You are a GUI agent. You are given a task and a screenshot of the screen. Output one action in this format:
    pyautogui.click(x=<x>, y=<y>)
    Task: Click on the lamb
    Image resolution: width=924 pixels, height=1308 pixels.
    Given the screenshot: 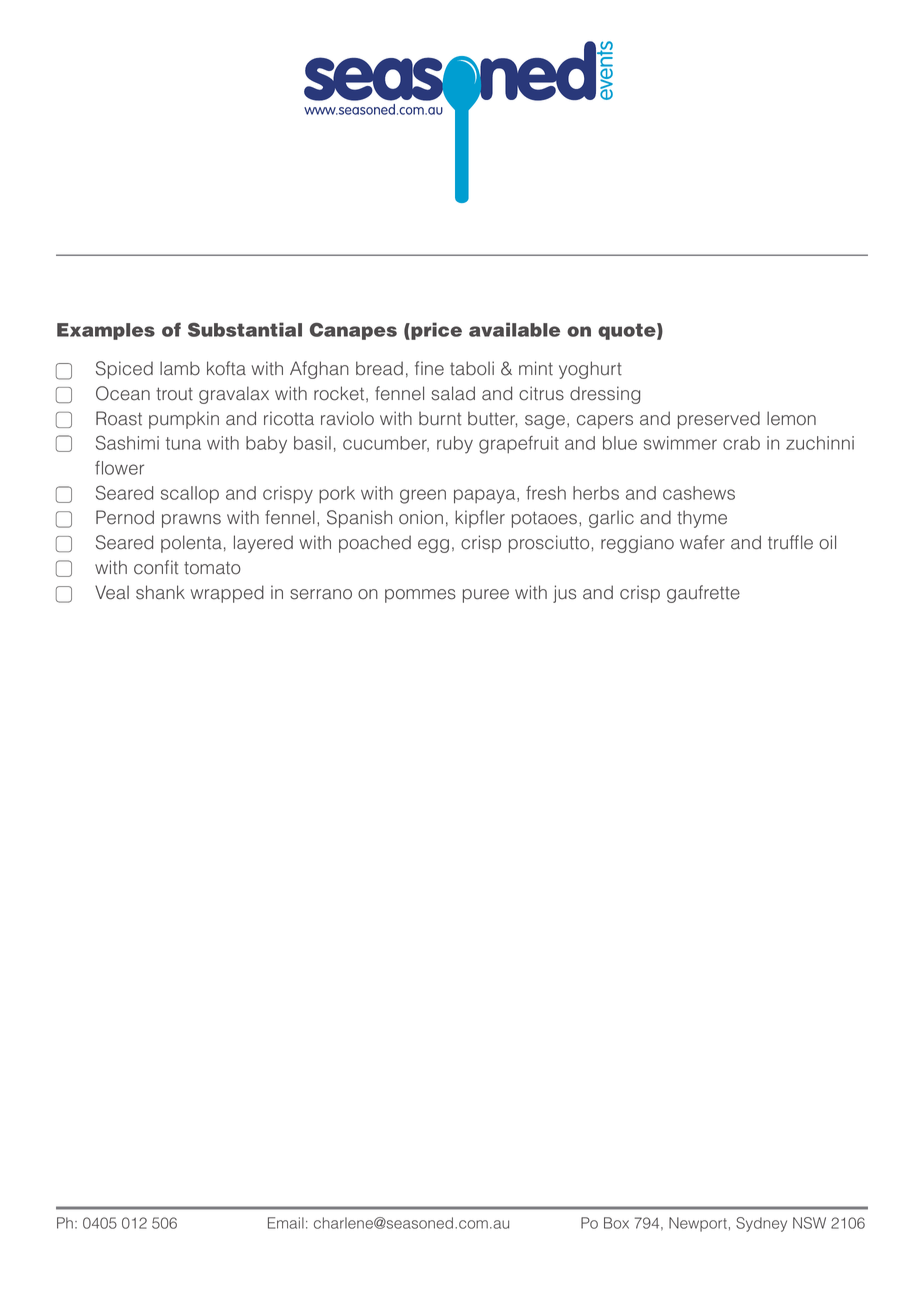 What is the action you would take?
    pyautogui.click(x=180, y=368)
